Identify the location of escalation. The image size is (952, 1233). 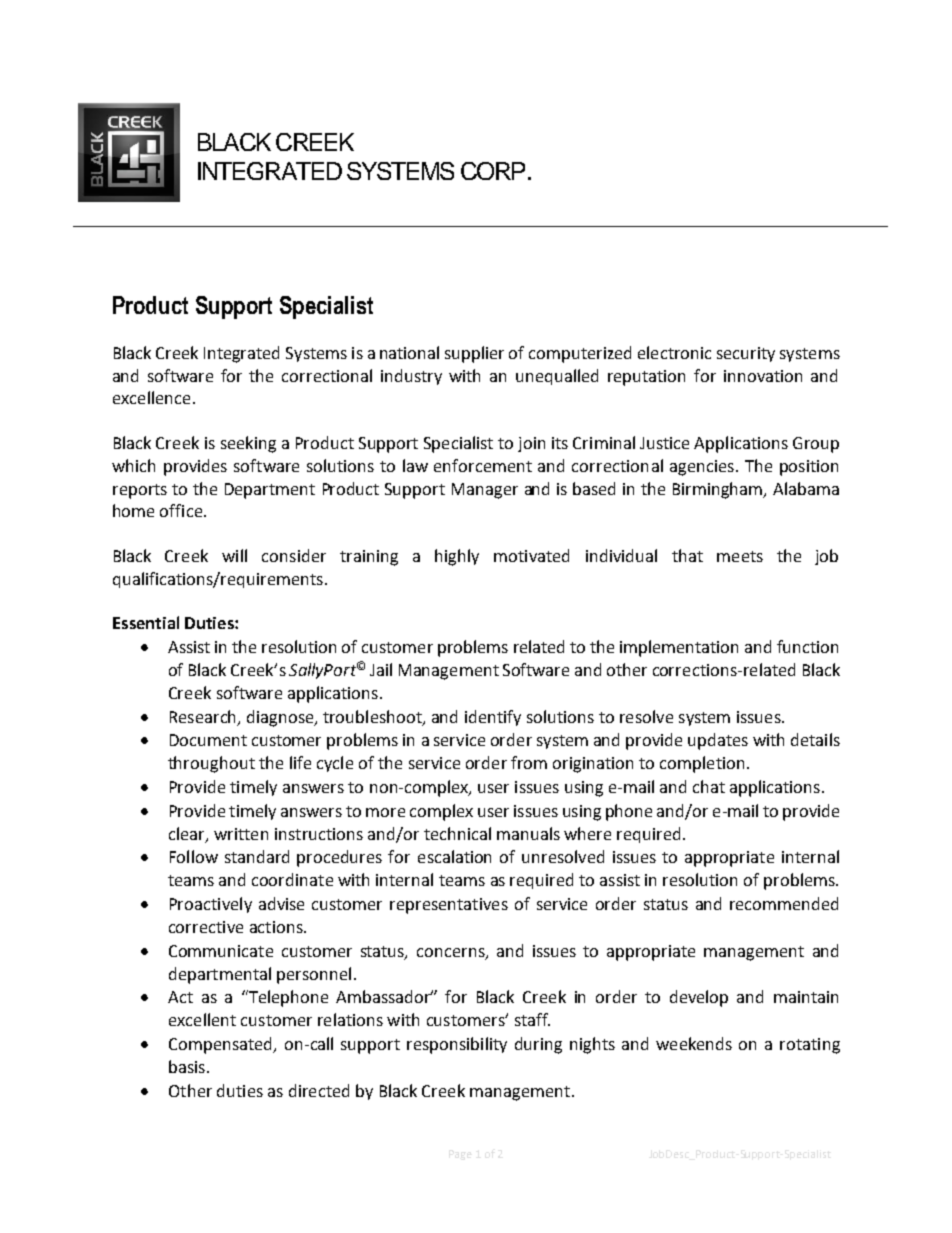
(454, 856).
